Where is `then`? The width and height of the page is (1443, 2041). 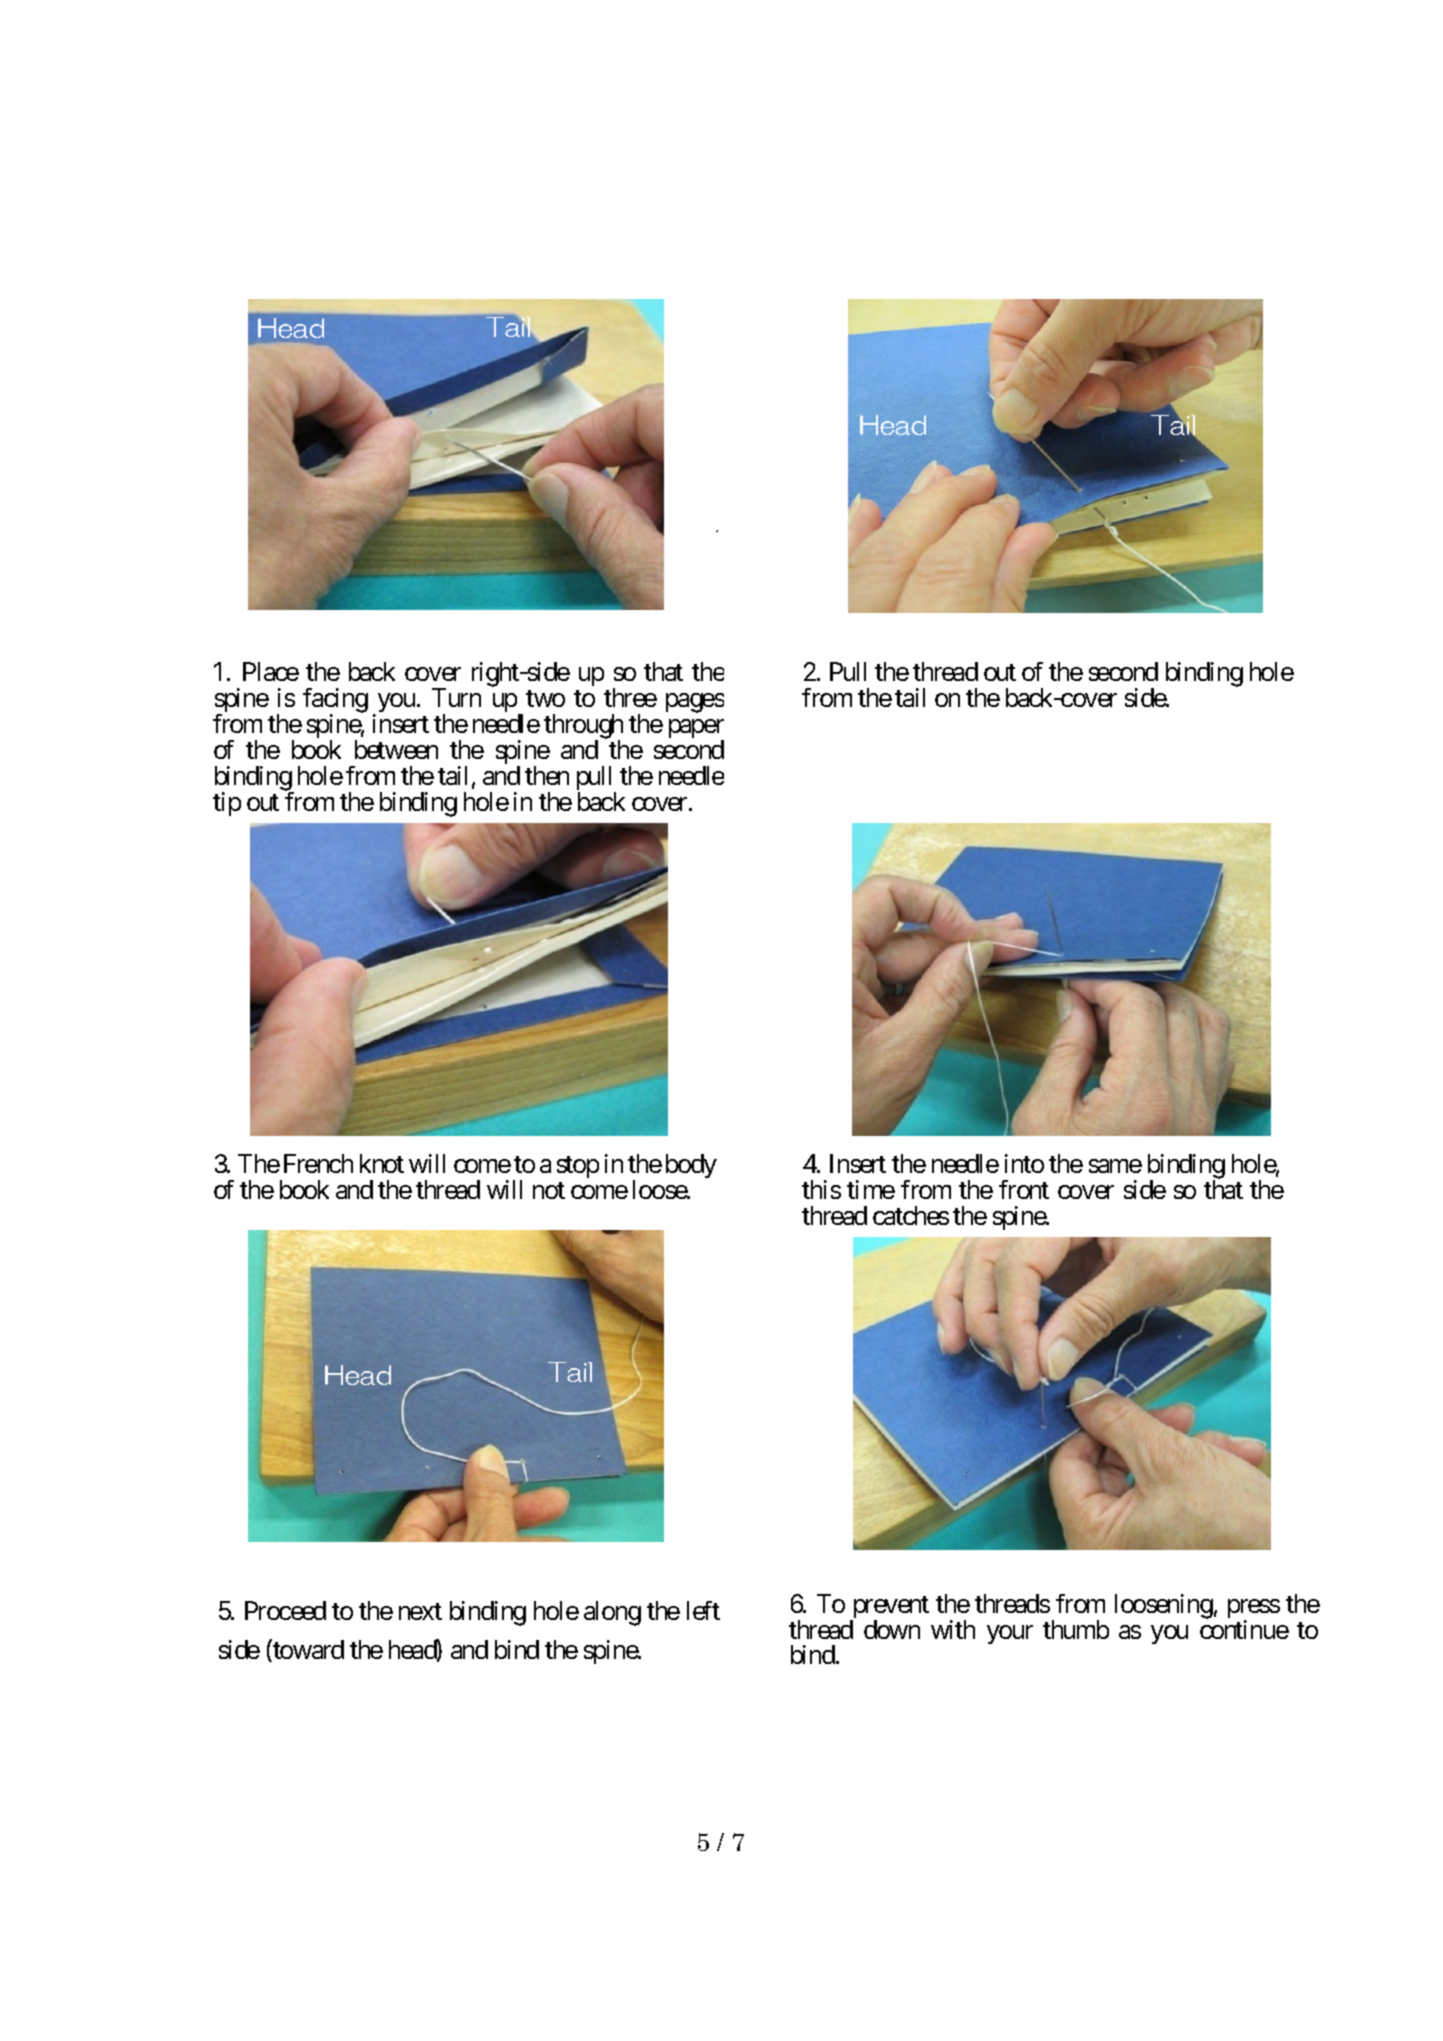
then is located at coordinates (547, 775).
